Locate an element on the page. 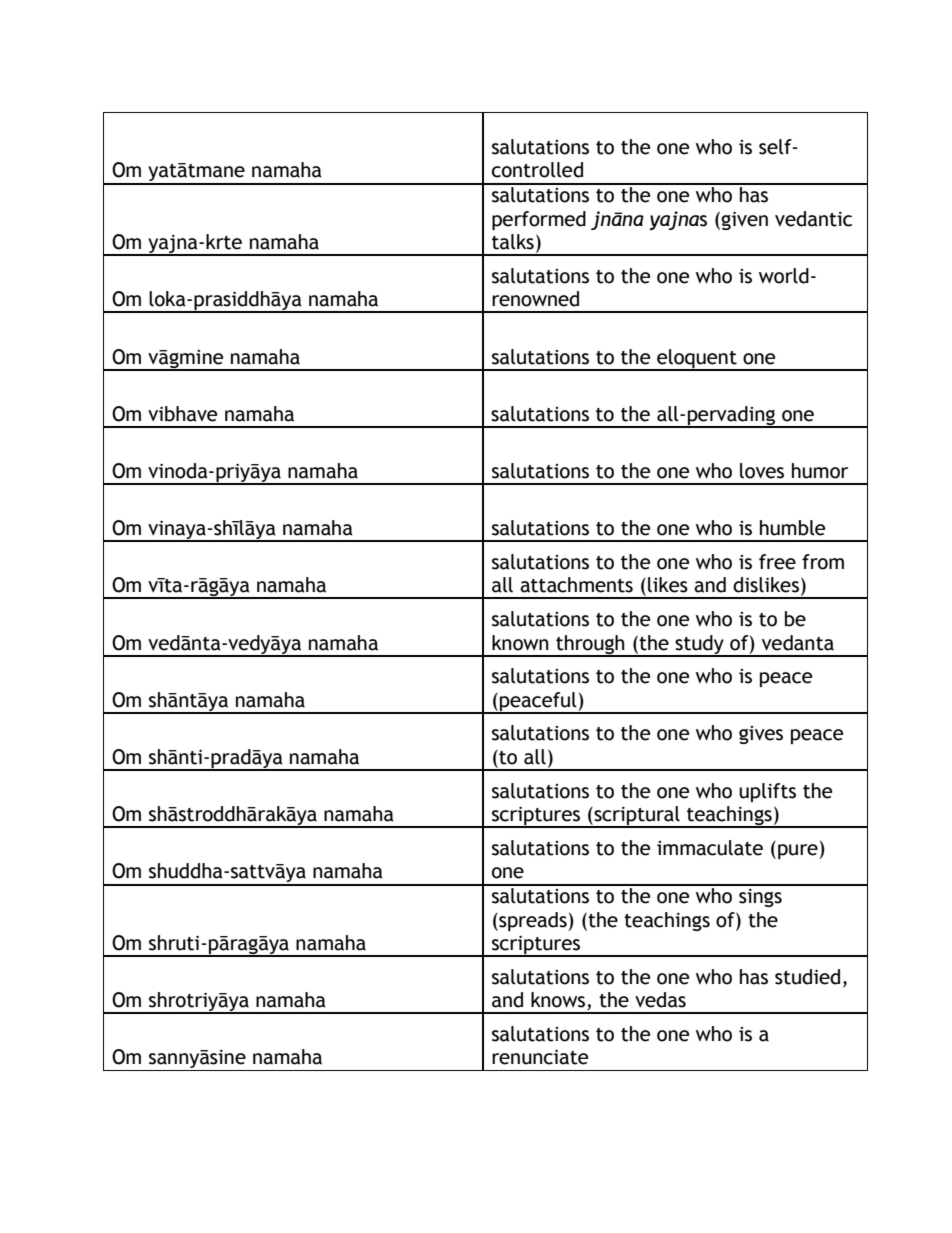  study is located at coordinates (699, 645).
